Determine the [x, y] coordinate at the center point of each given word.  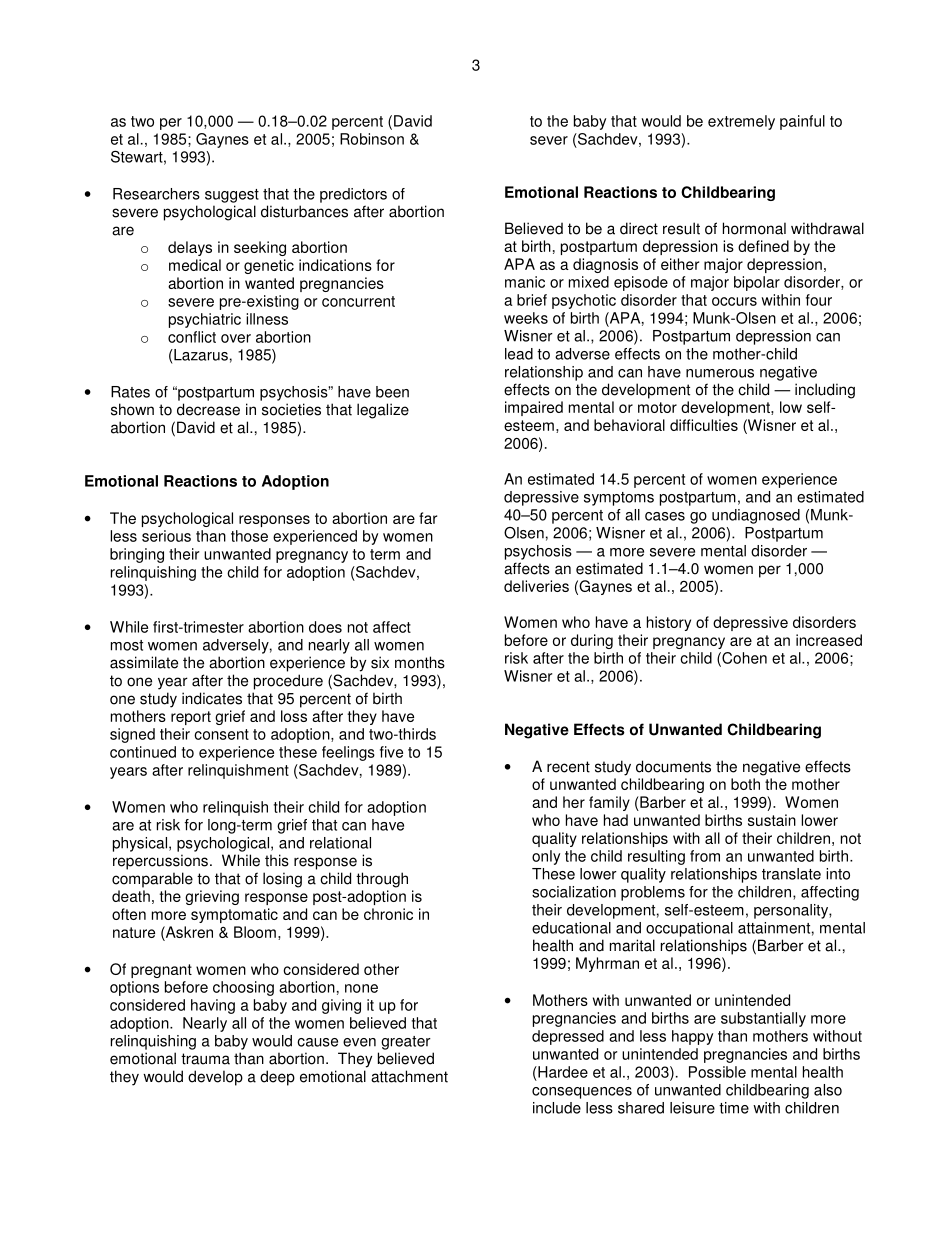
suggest [232, 196]
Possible [717, 1072]
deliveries [536, 586]
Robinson [372, 139]
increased [829, 640]
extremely [741, 122]
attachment [409, 1076]
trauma [205, 1059]
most [127, 645]
